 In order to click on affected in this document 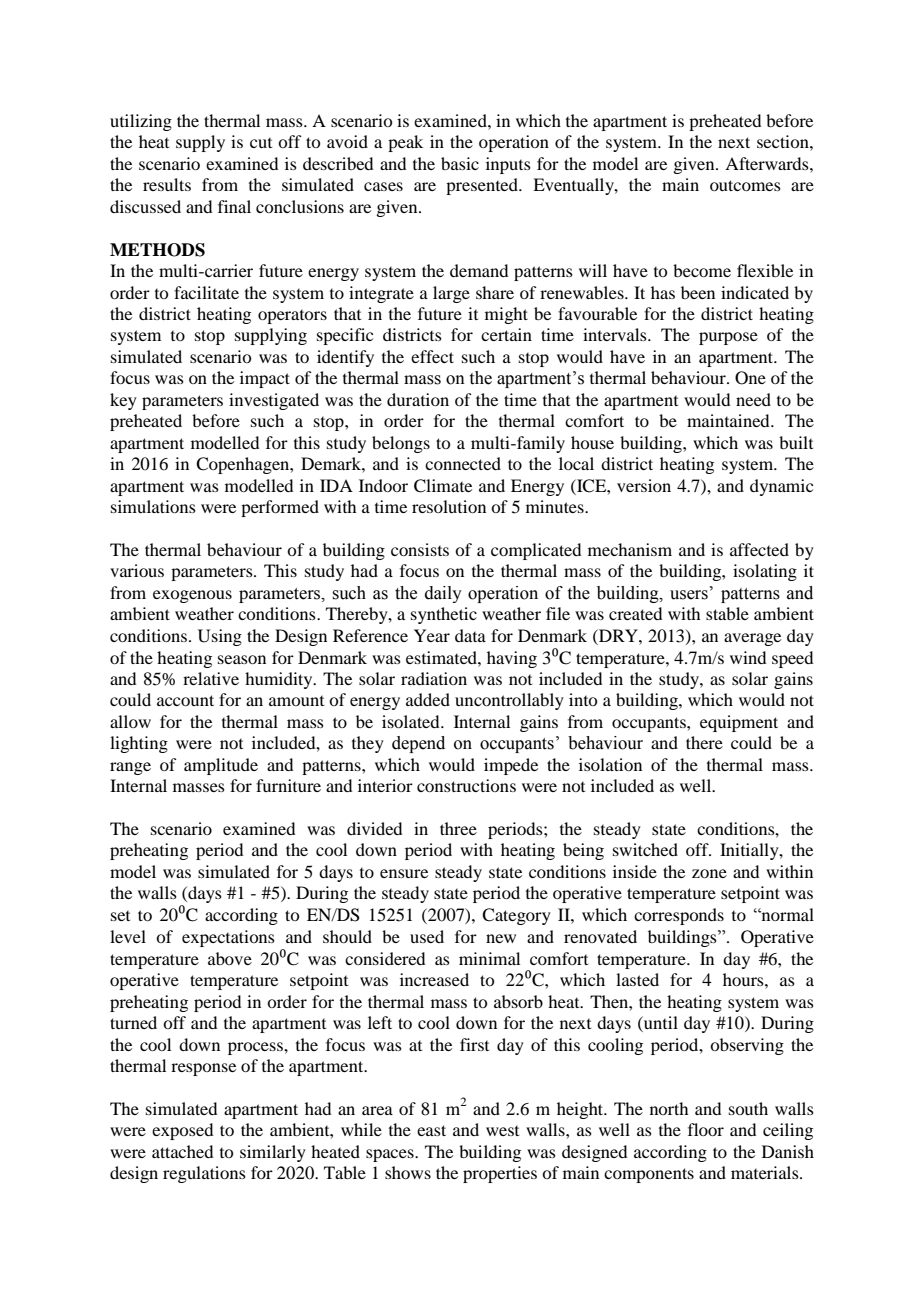, I will do `click(759, 549)`.
